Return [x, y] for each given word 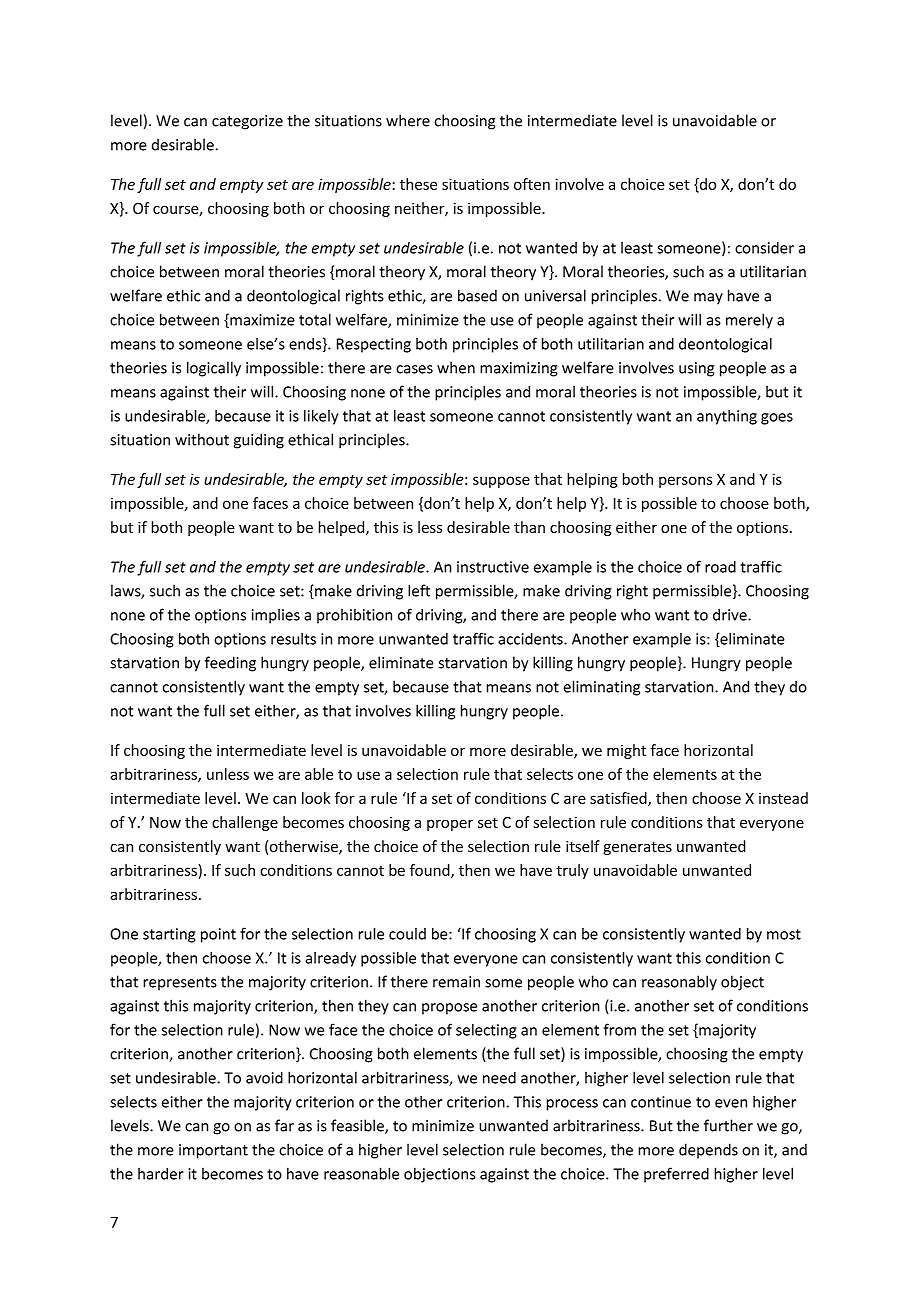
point [218, 935]
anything [727, 417]
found [431, 871]
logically [214, 369]
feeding [230, 664]
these [418, 184]
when [456, 367]
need [499, 1077]
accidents [531, 638]
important [213, 1151]
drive [731, 614]
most [784, 934]
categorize [247, 122]
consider [764, 247]
